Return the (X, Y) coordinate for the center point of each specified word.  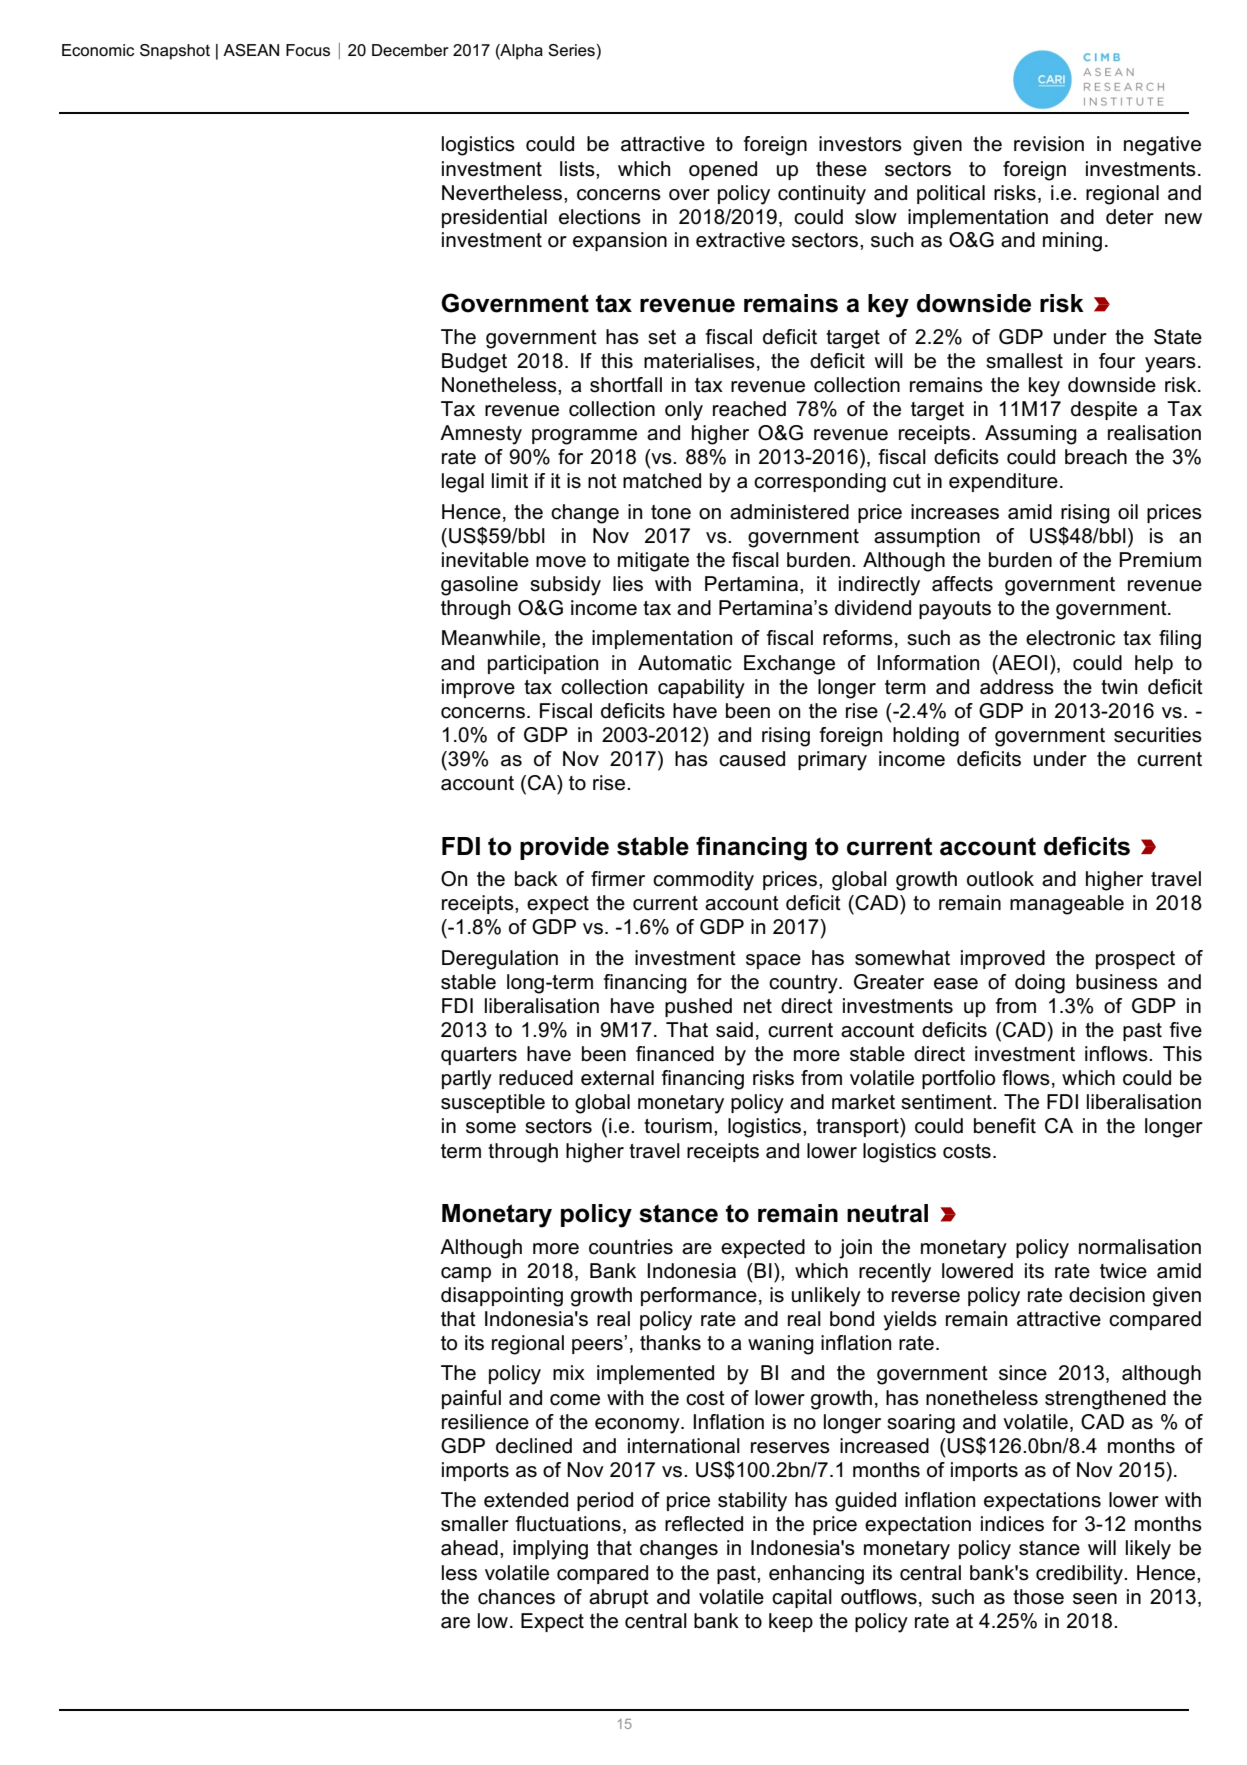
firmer (618, 879)
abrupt (619, 1598)
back (536, 879)
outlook (1000, 879)
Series (571, 50)
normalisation (1140, 1247)
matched (662, 481)
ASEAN (251, 50)
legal (463, 483)
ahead (469, 1548)
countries (631, 1247)
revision (1049, 144)
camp (466, 1274)
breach (1096, 457)
